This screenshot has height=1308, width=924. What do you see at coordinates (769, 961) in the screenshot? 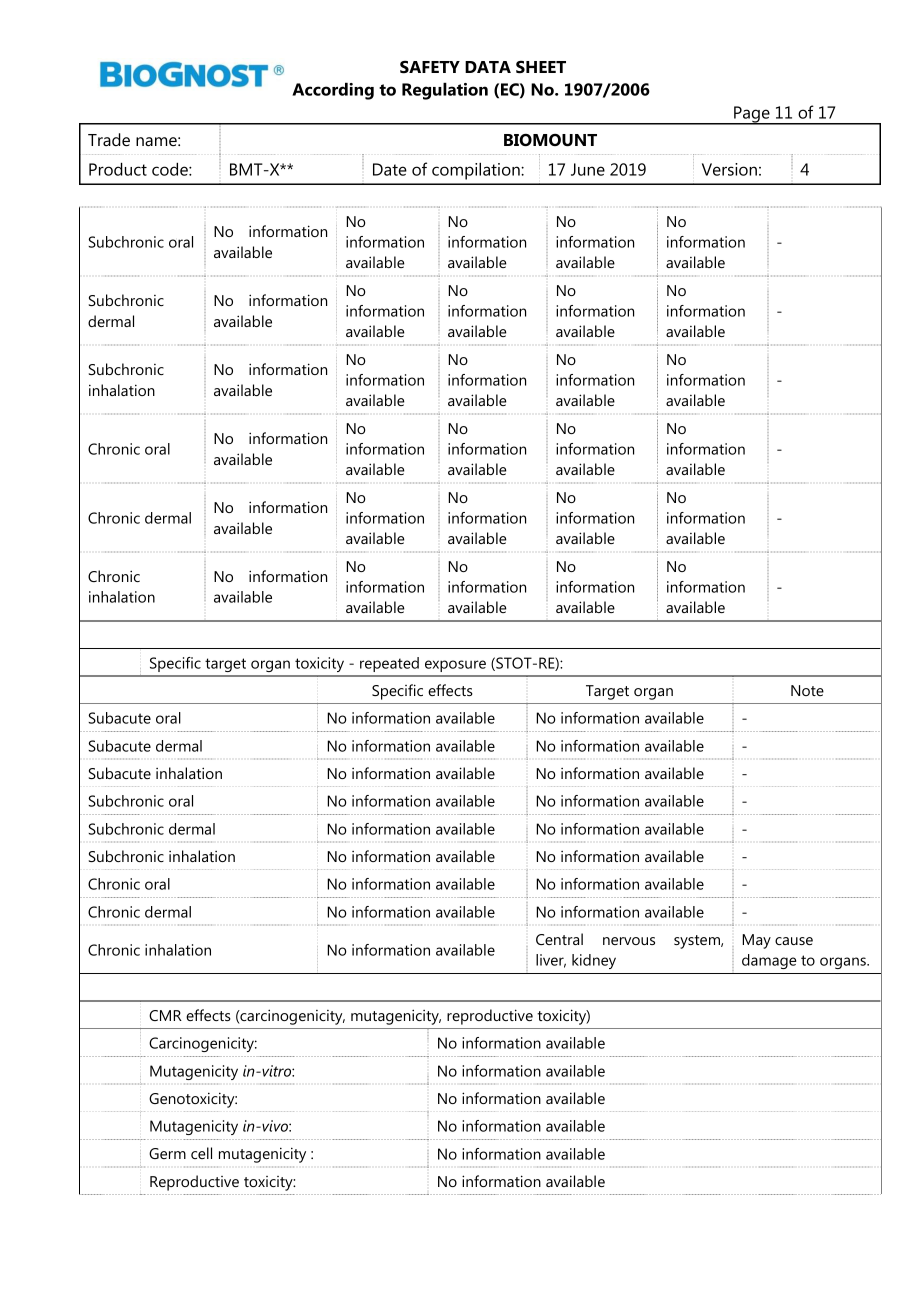
I see `damage` at bounding box center [769, 961].
